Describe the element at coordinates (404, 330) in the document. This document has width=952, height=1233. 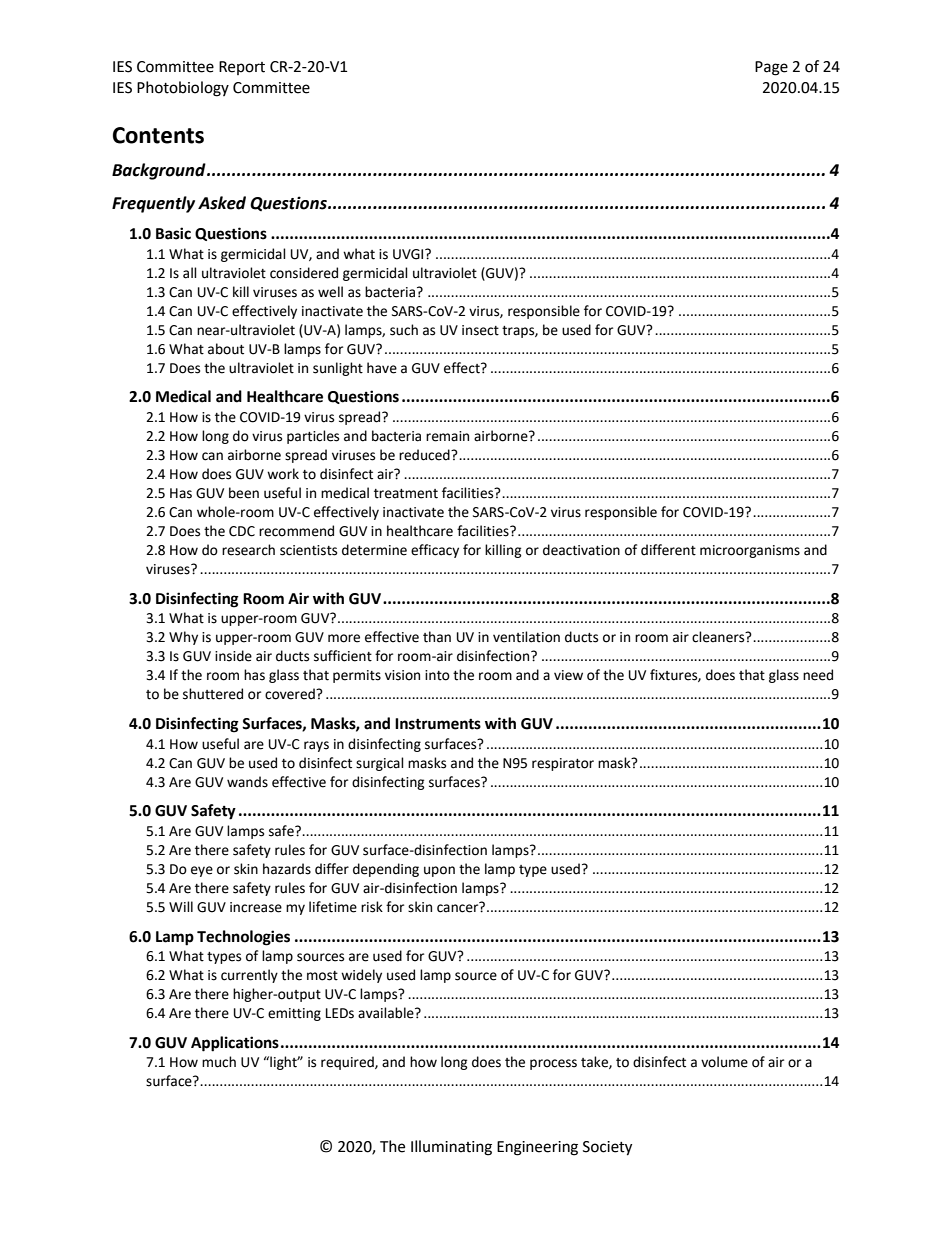
I see `such` at that location.
